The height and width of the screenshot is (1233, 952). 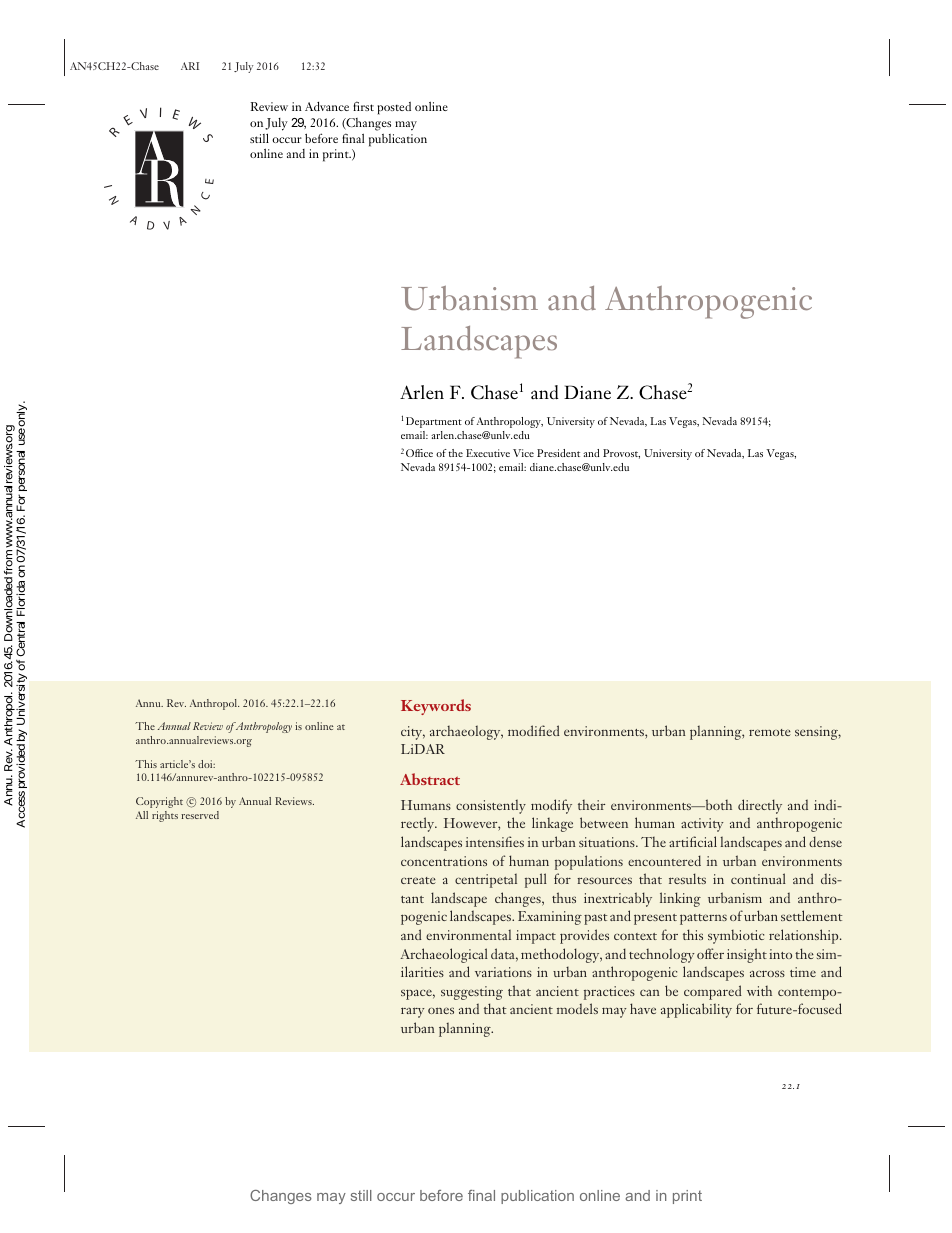 I want to click on Executive, so click(x=488, y=453).
